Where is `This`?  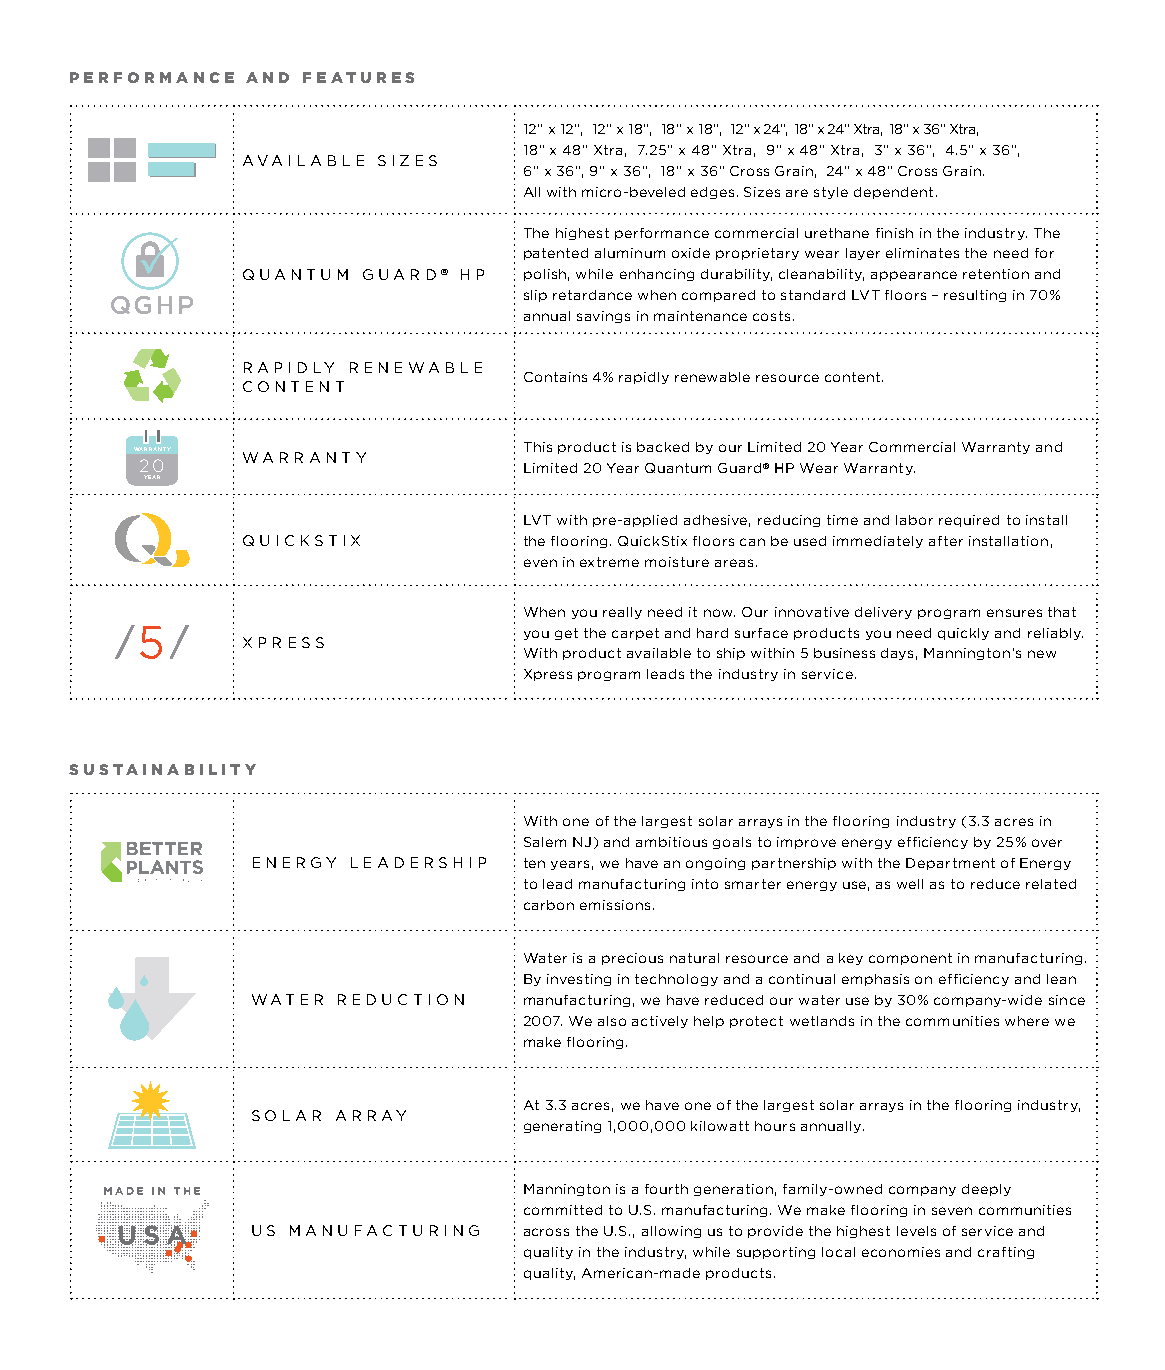
This is located at coordinates (538, 447).
